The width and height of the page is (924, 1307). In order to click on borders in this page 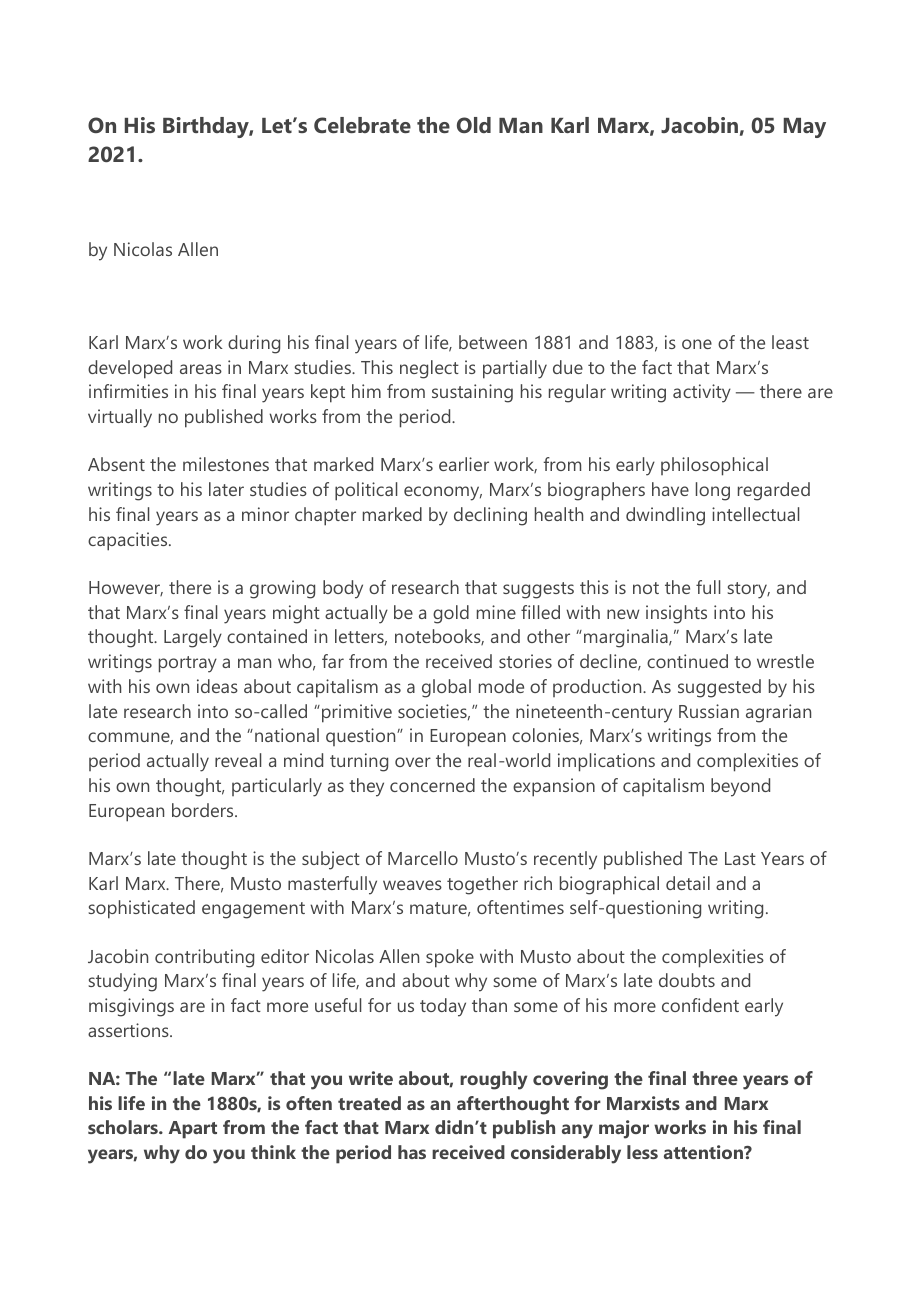, I will do `click(204, 810)`.
